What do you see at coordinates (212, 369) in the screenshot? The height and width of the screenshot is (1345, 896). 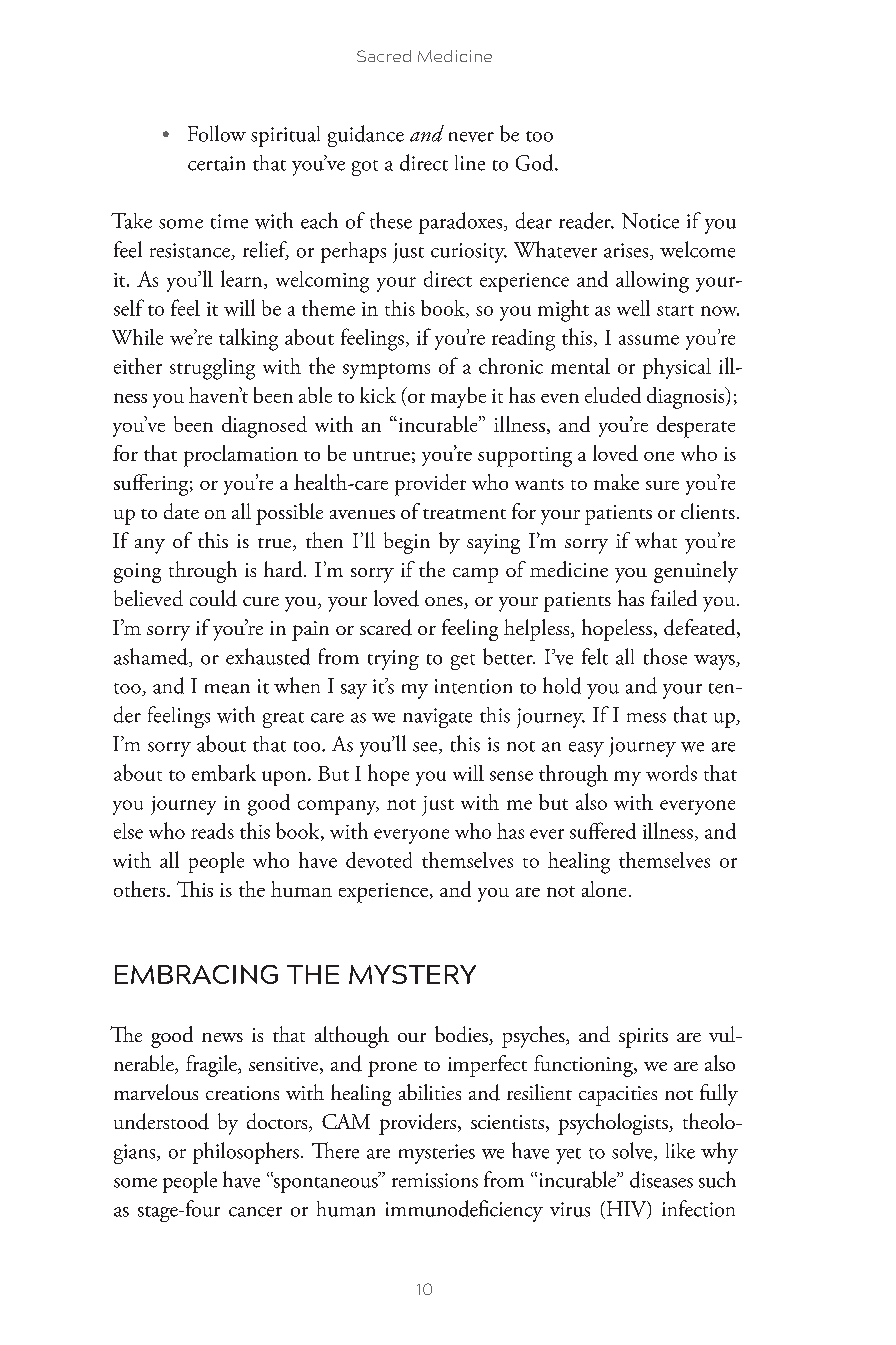 I see `struggling` at bounding box center [212, 369].
